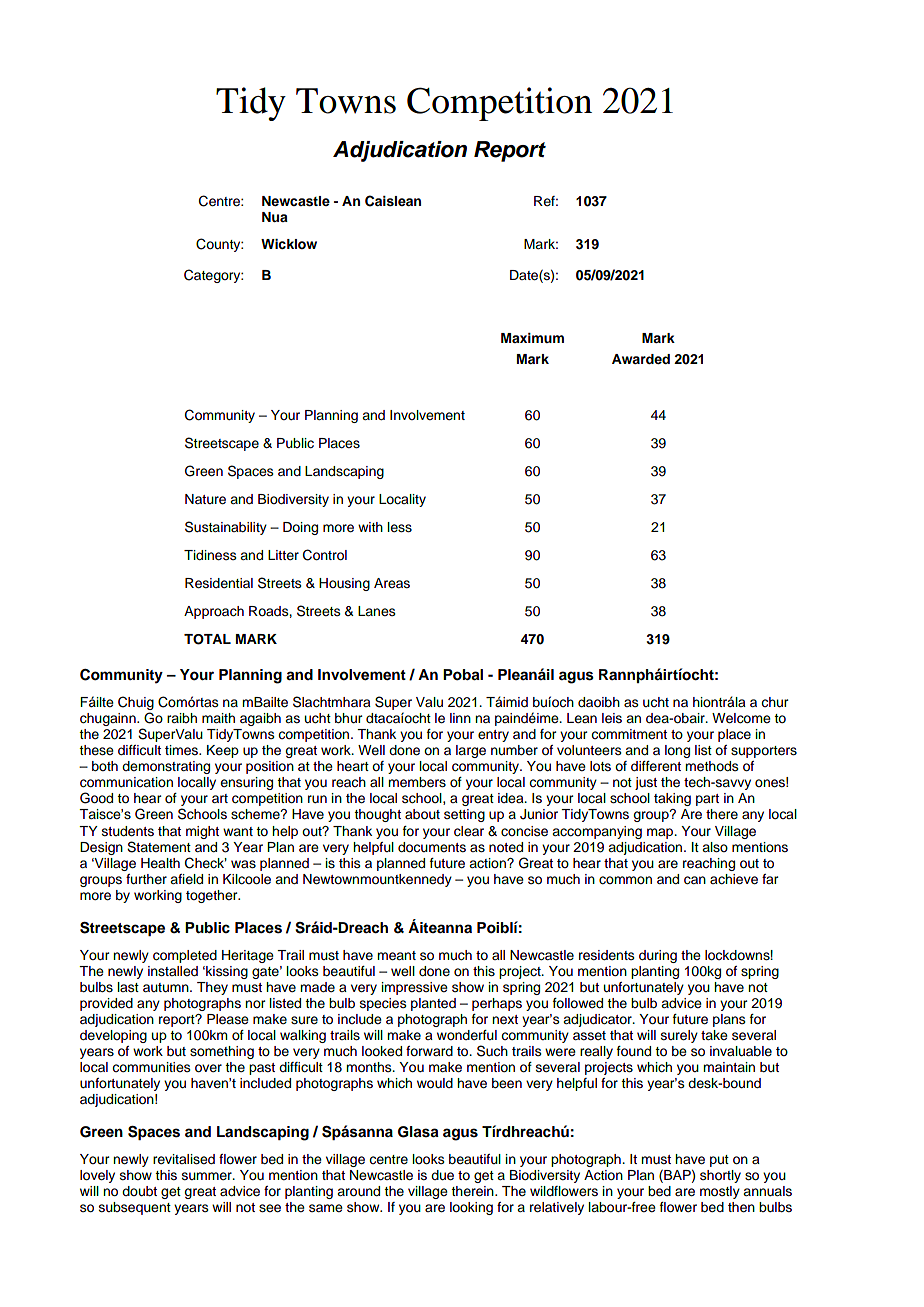 The height and width of the image is (1307, 924). What do you see at coordinates (720, 1176) in the image?
I see `shortly` at bounding box center [720, 1176].
